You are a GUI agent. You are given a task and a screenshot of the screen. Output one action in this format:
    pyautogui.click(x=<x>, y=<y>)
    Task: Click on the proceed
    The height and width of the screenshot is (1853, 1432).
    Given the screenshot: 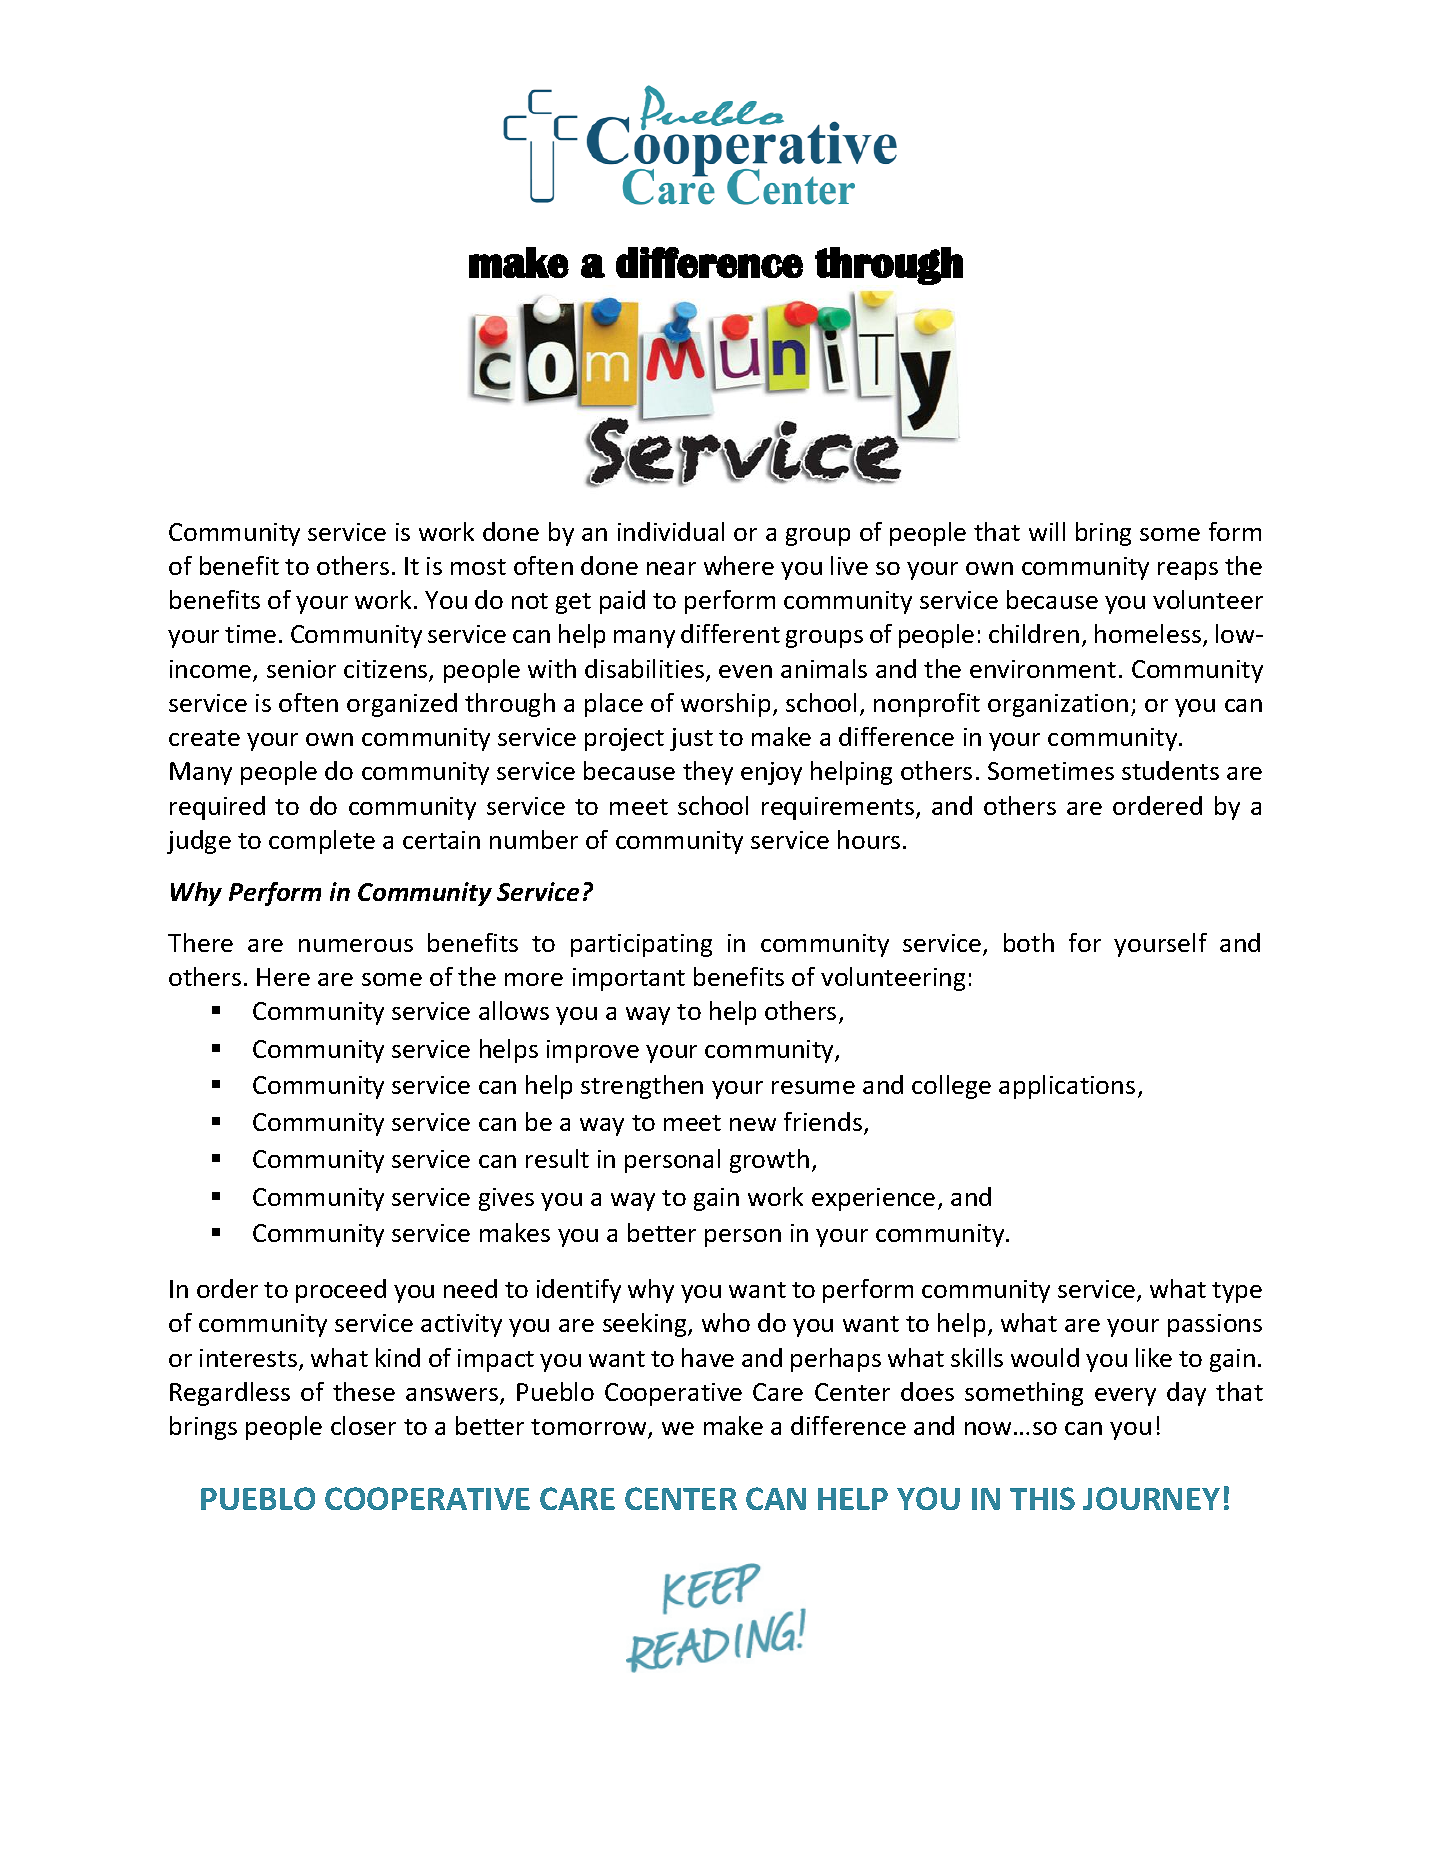 What is the action you would take?
    pyautogui.click(x=341, y=1291)
